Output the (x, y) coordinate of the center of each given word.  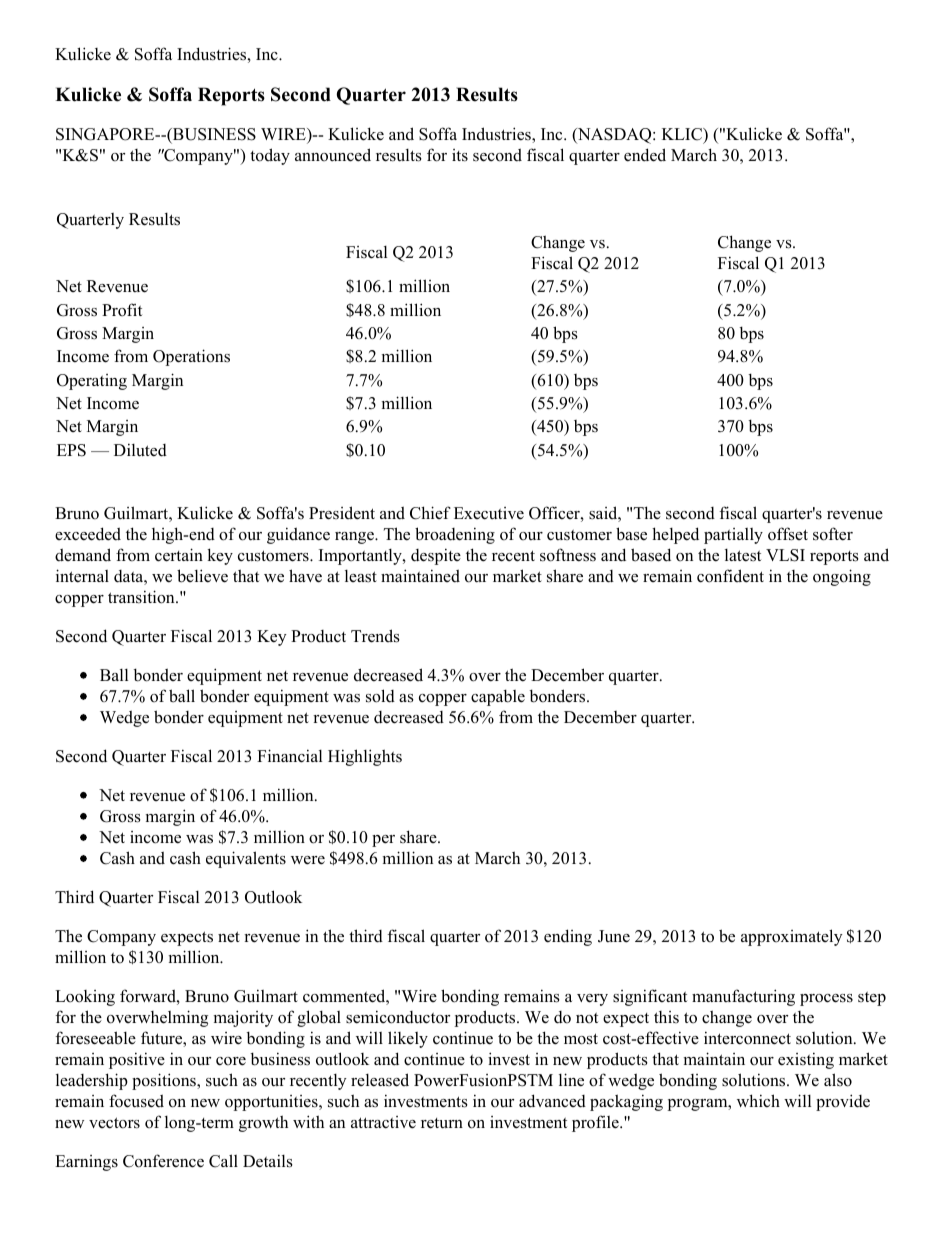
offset (788, 534)
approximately (792, 937)
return (442, 1123)
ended (645, 155)
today (270, 156)
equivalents (246, 859)
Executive (489, 513)
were (308, 860)
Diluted (140, 450)
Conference (163, 1161)
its (460, 155)
